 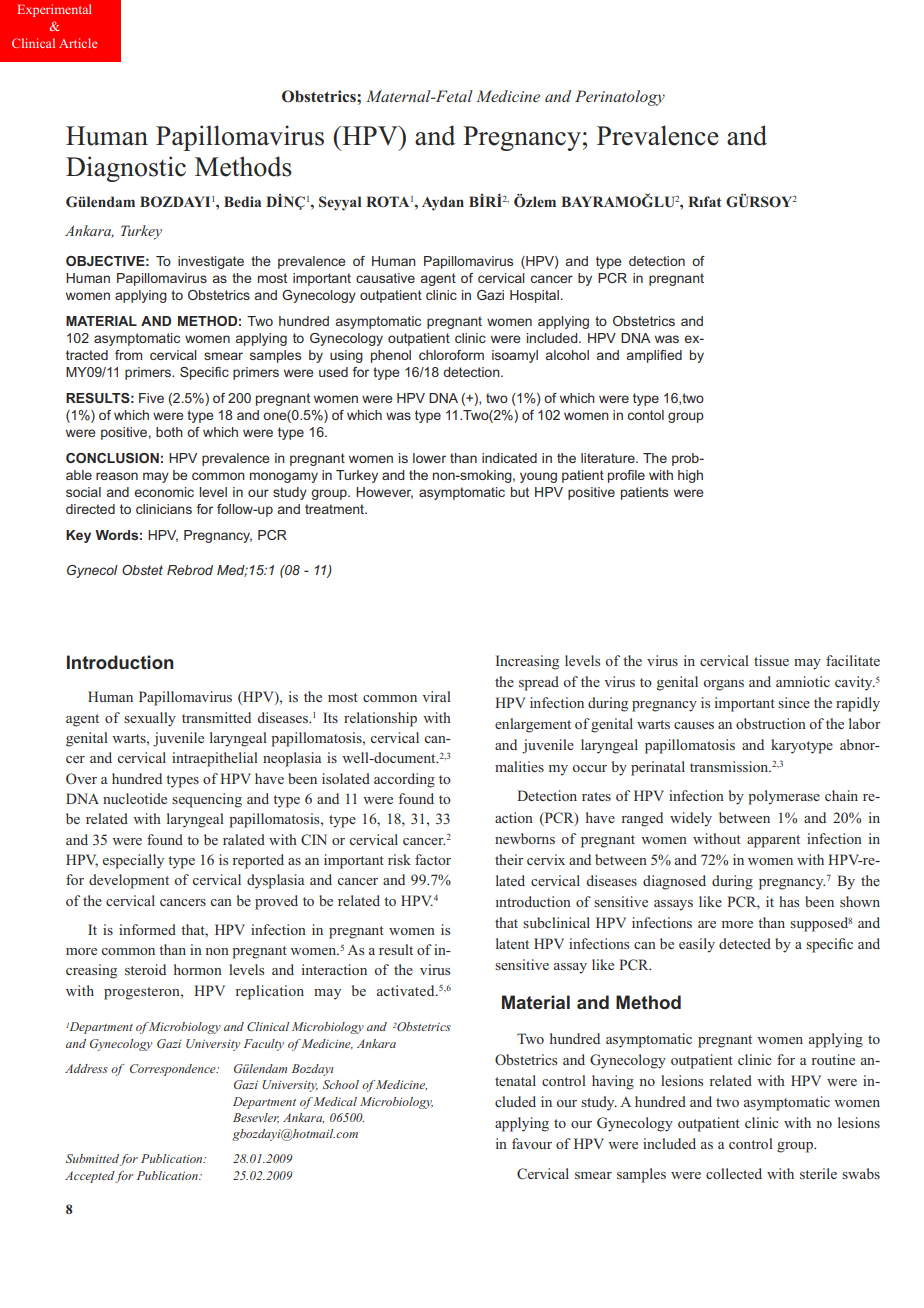 What do you see at coordinates (385, 278) in the screenshot?
I see `causative` at bounding box center [385, 278].
